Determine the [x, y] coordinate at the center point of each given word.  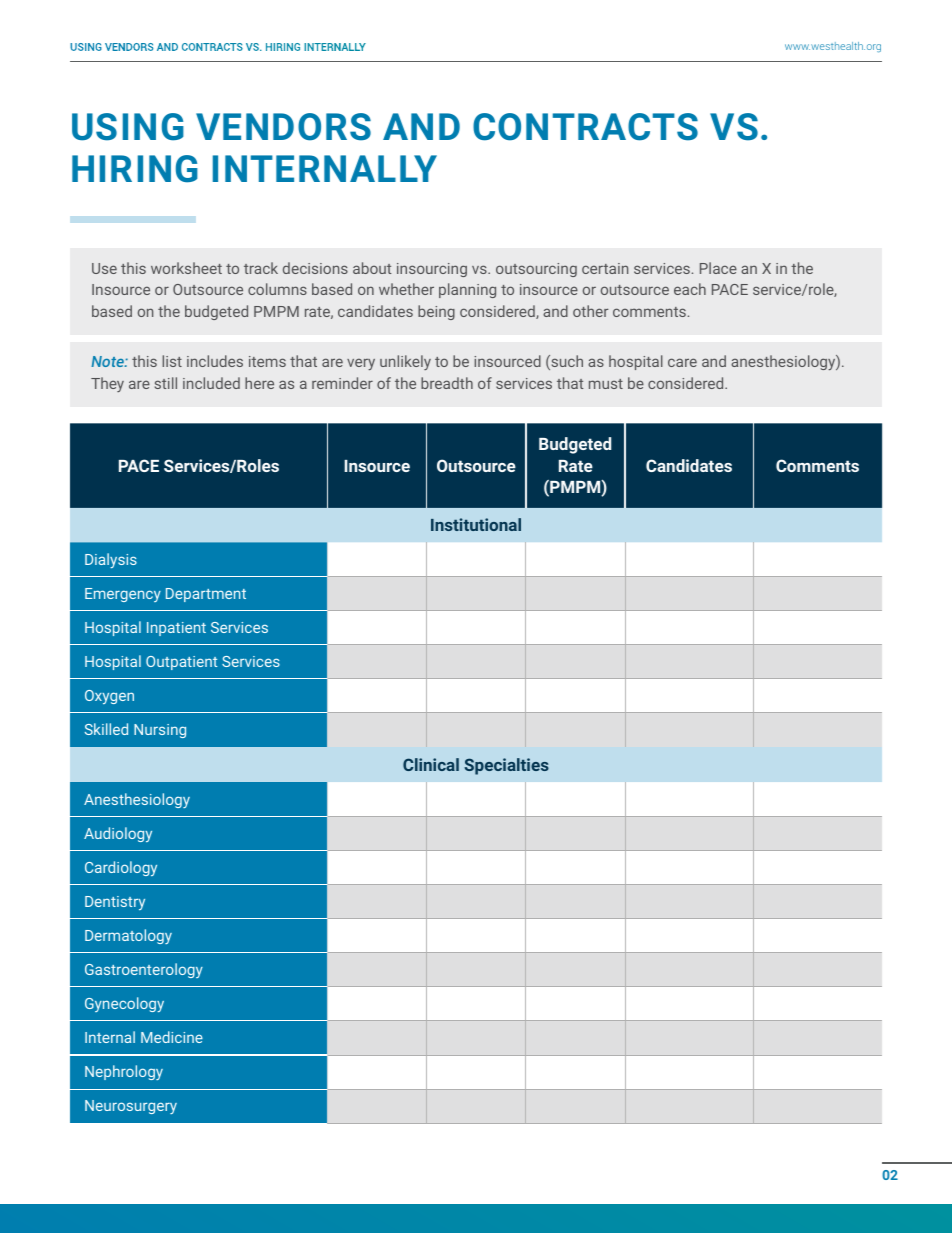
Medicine [172, 1037]
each [690, 289]
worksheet [186, 268]
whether [406, 289]
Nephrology [124, 1072]
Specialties [506, 766]
